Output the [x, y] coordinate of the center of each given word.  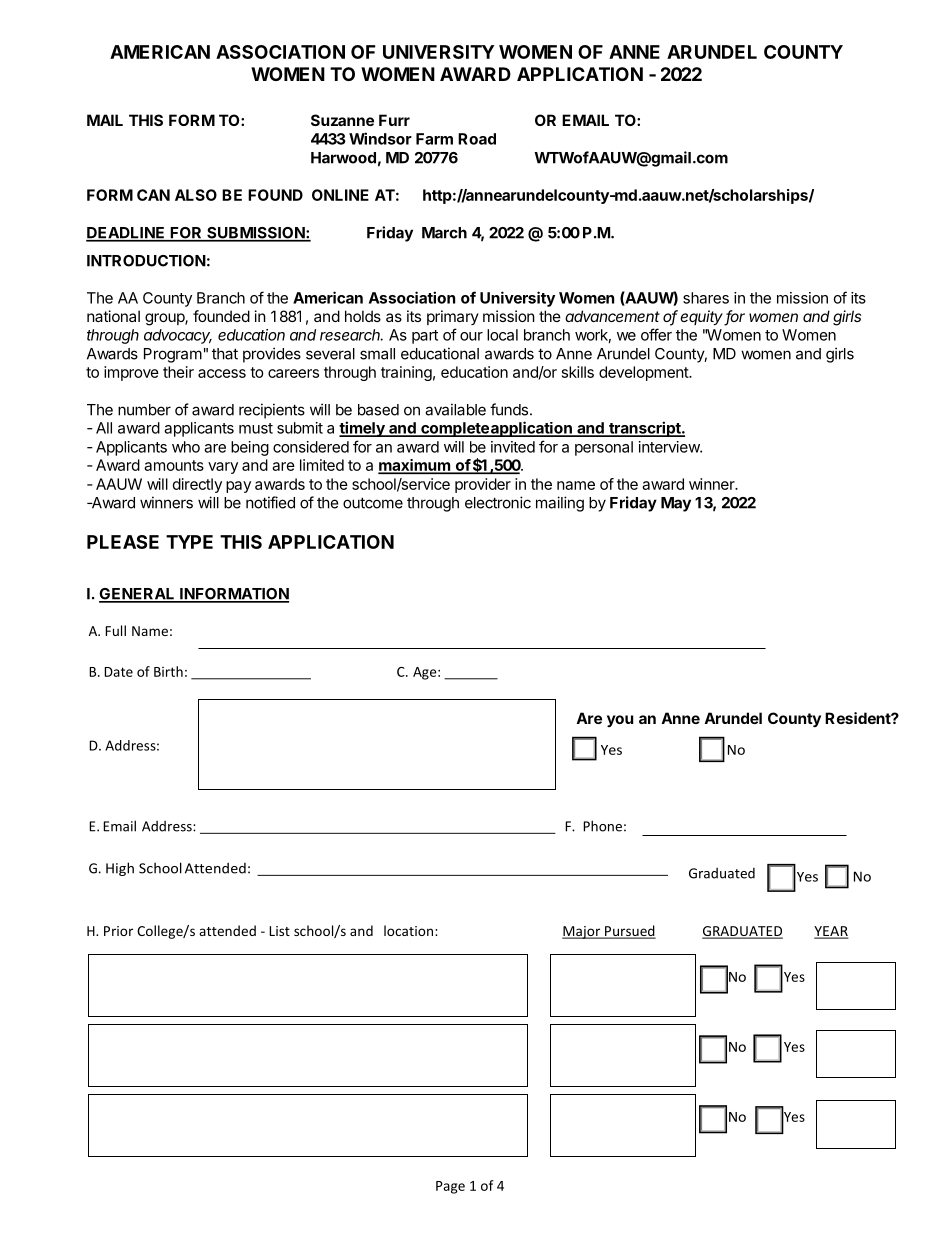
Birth [168, 671]
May [676, 504]
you [620, 721]
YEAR [831, 932]
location [408, 930]
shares [706, 298]
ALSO [196, 195]
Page [450, 1187]
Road [477, 139]
